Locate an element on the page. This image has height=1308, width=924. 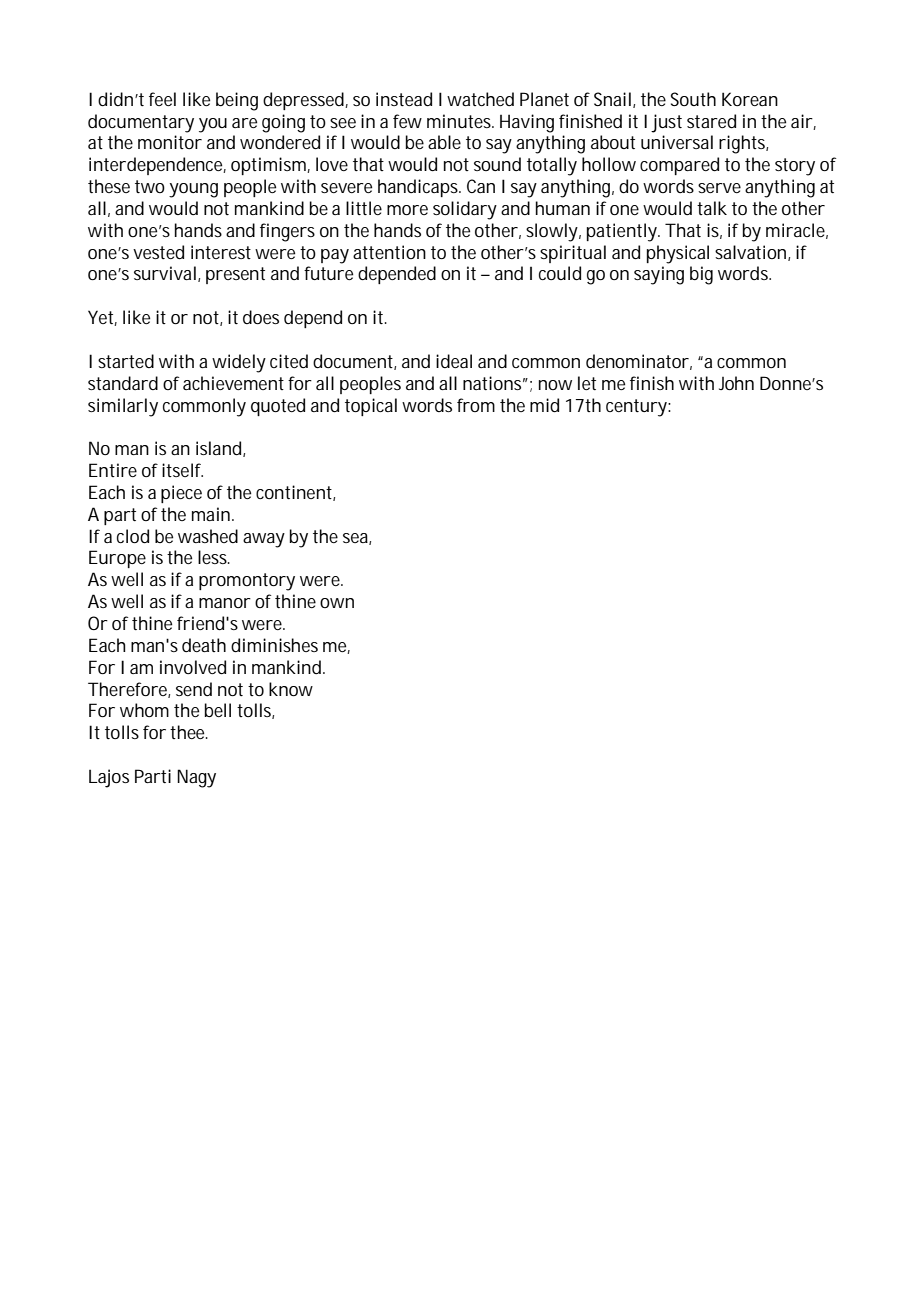
minutes is located at coordinates (460, 121).
